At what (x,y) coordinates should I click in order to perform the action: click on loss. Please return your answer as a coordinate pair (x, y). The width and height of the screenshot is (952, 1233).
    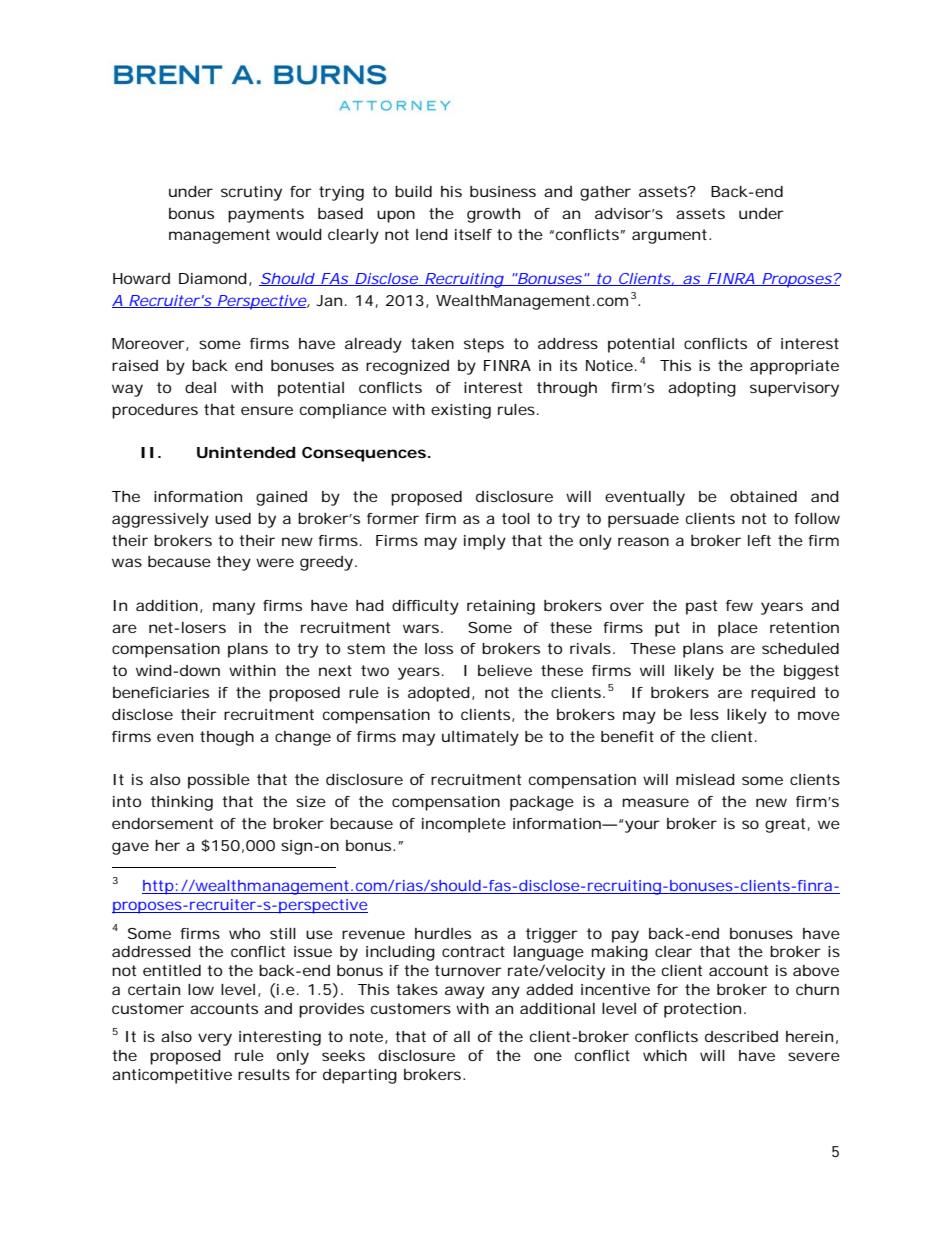
    Looking at the image, I should click on (439, 648).
